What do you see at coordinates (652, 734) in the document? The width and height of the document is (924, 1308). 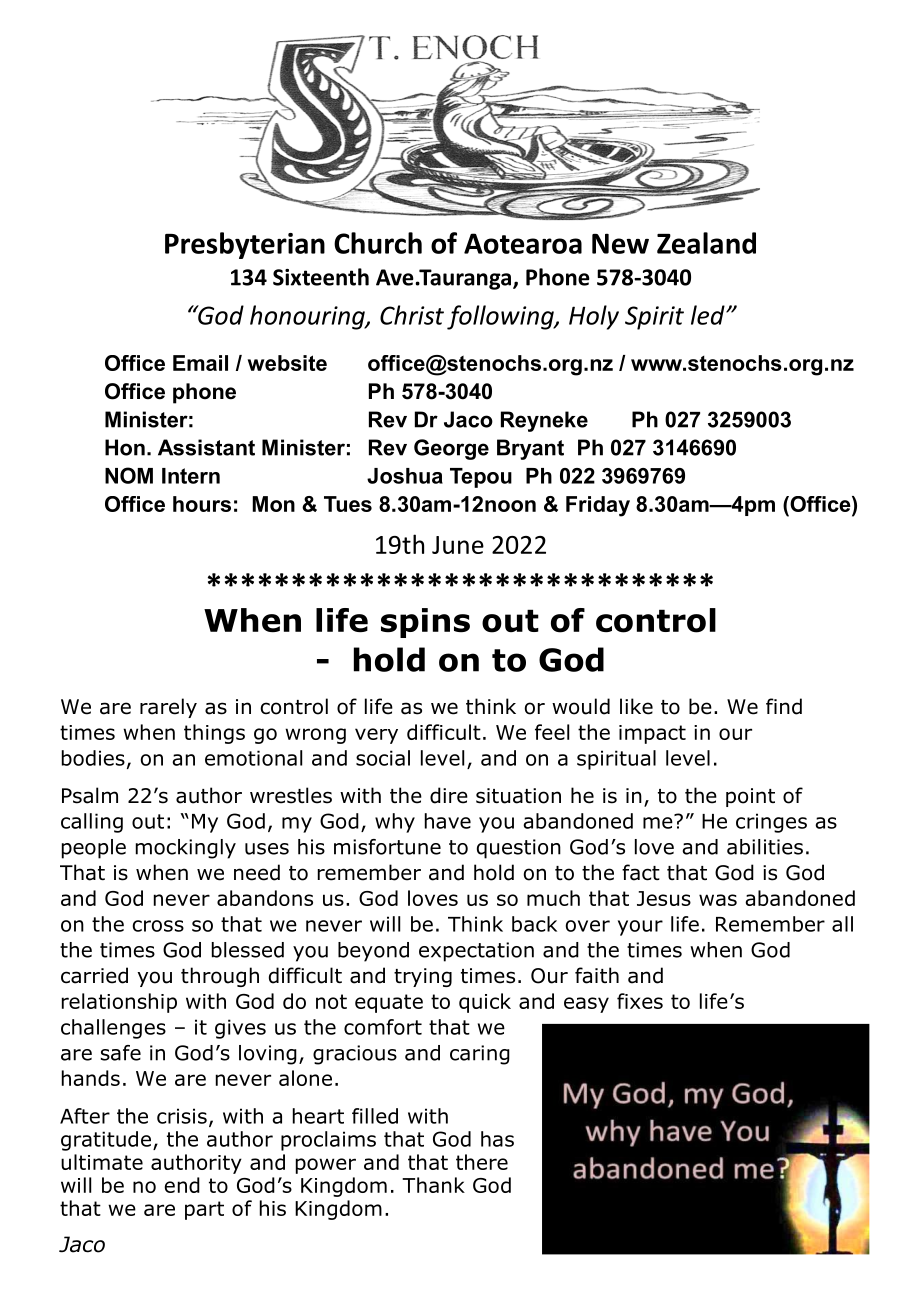 I see `impact` at bounding box center [652, 734].
